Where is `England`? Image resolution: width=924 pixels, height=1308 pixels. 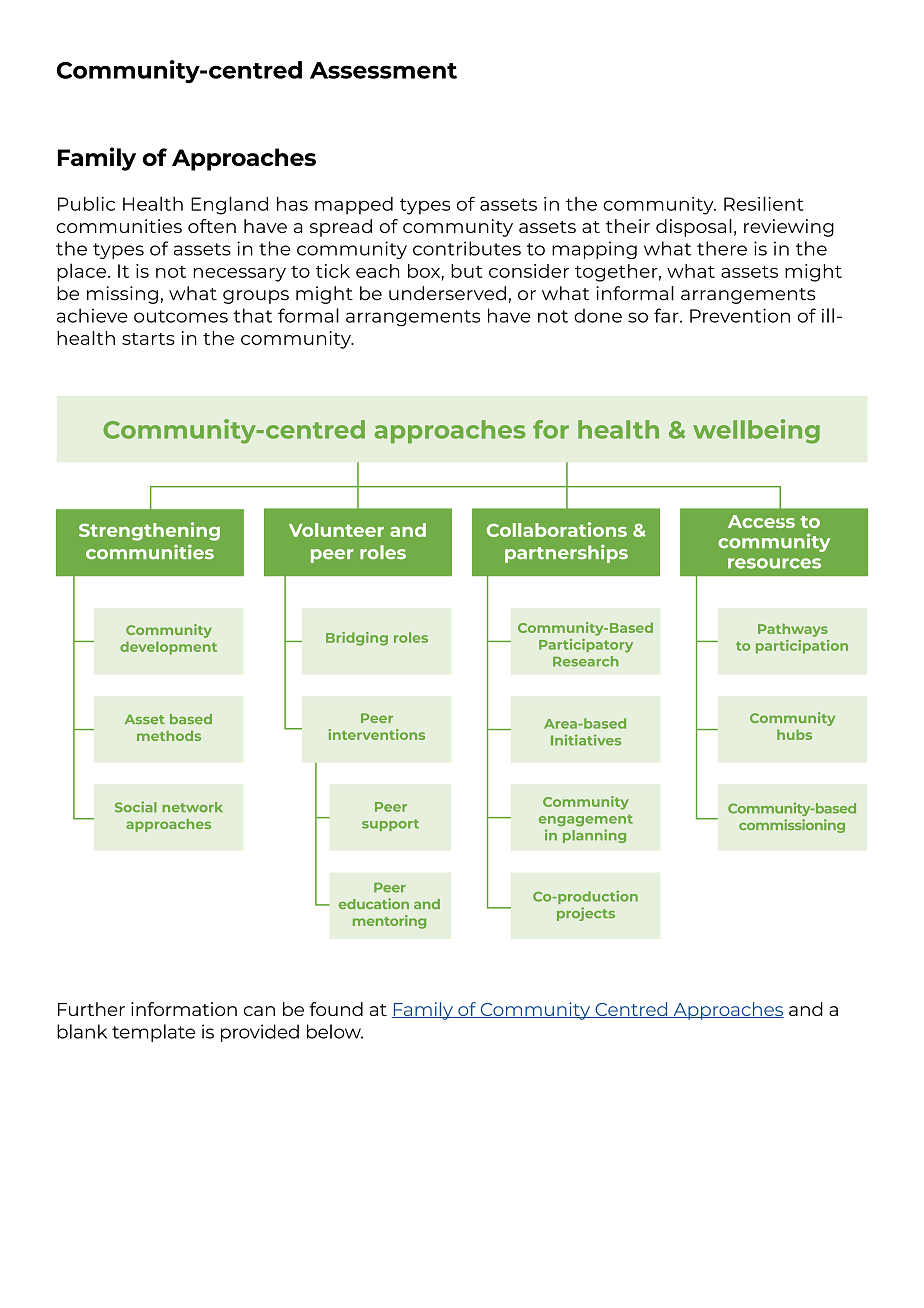 England is located at coordinates (229, 205).
